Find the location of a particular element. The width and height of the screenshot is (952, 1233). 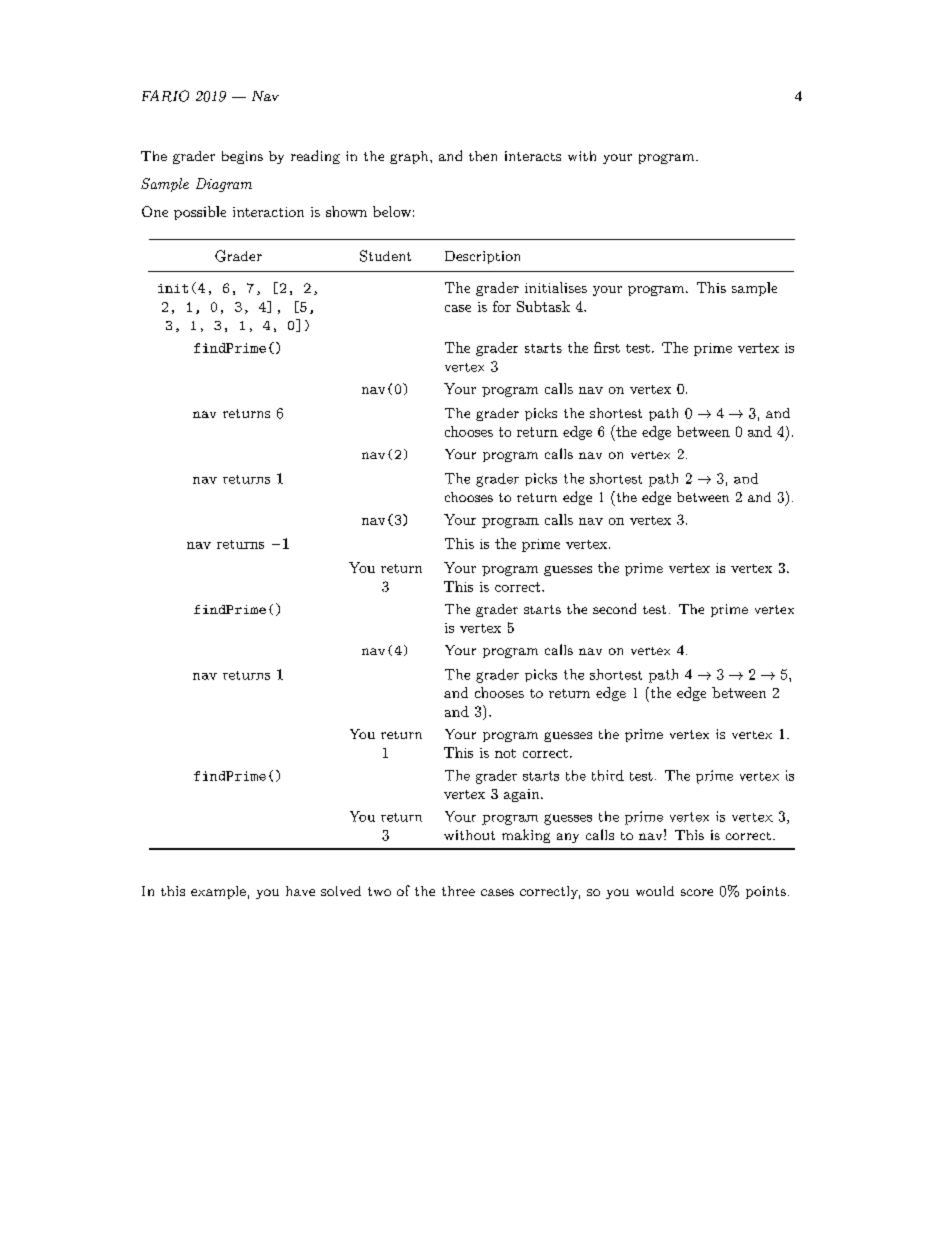

interacts is located at coordinates (533, 156).
